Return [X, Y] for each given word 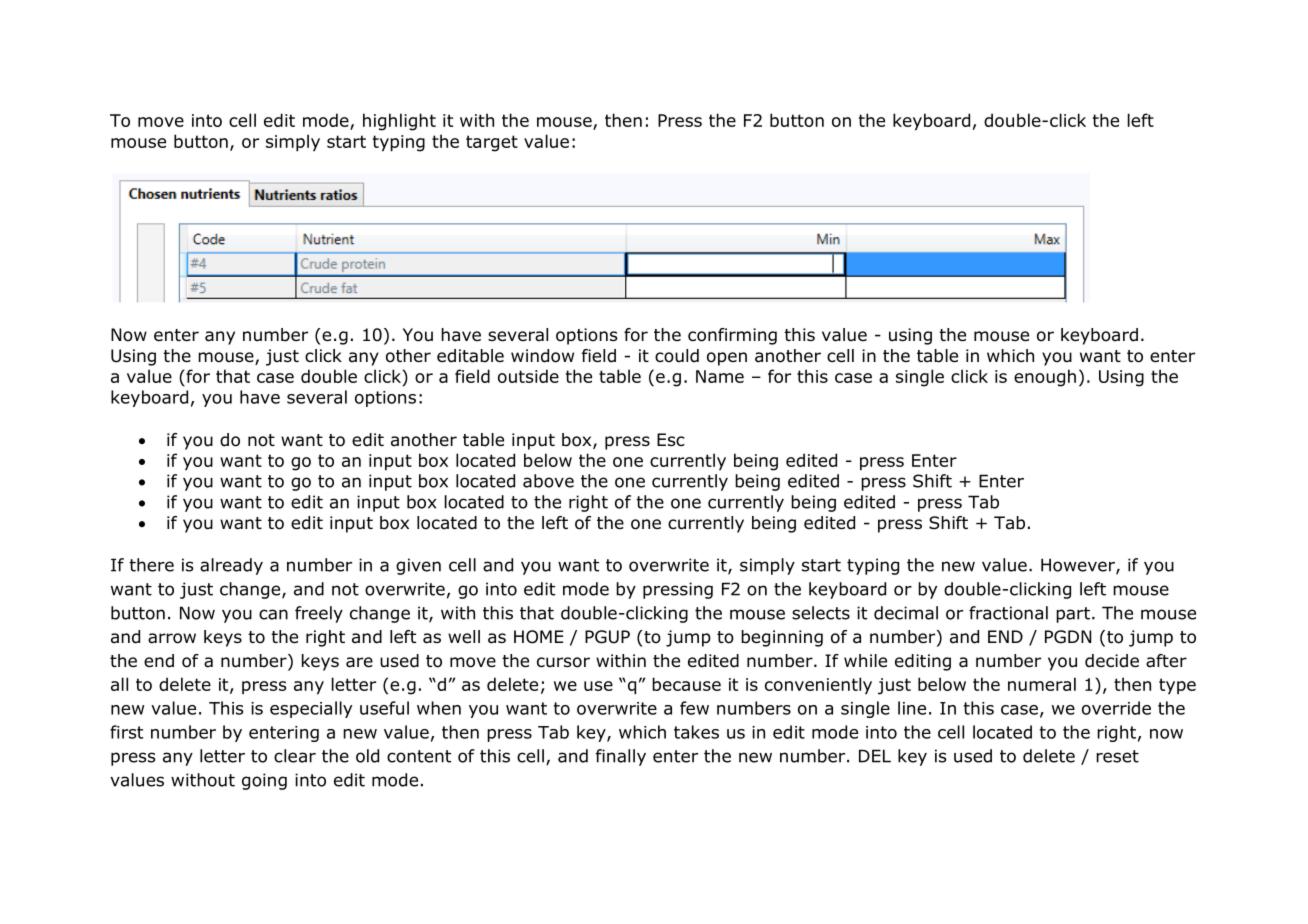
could [677, 356]
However [1079, 566]
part [1073, 615]
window [542, 356]
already [231, 566]
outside [528, 376]
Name [720, 376]
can [273, 614]
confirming [732, 336]
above [548, 481]
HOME [538, 637]
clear [295, 756]
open [727, 359]
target [492, 143]
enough [1045, 378]
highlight [399, 122]
